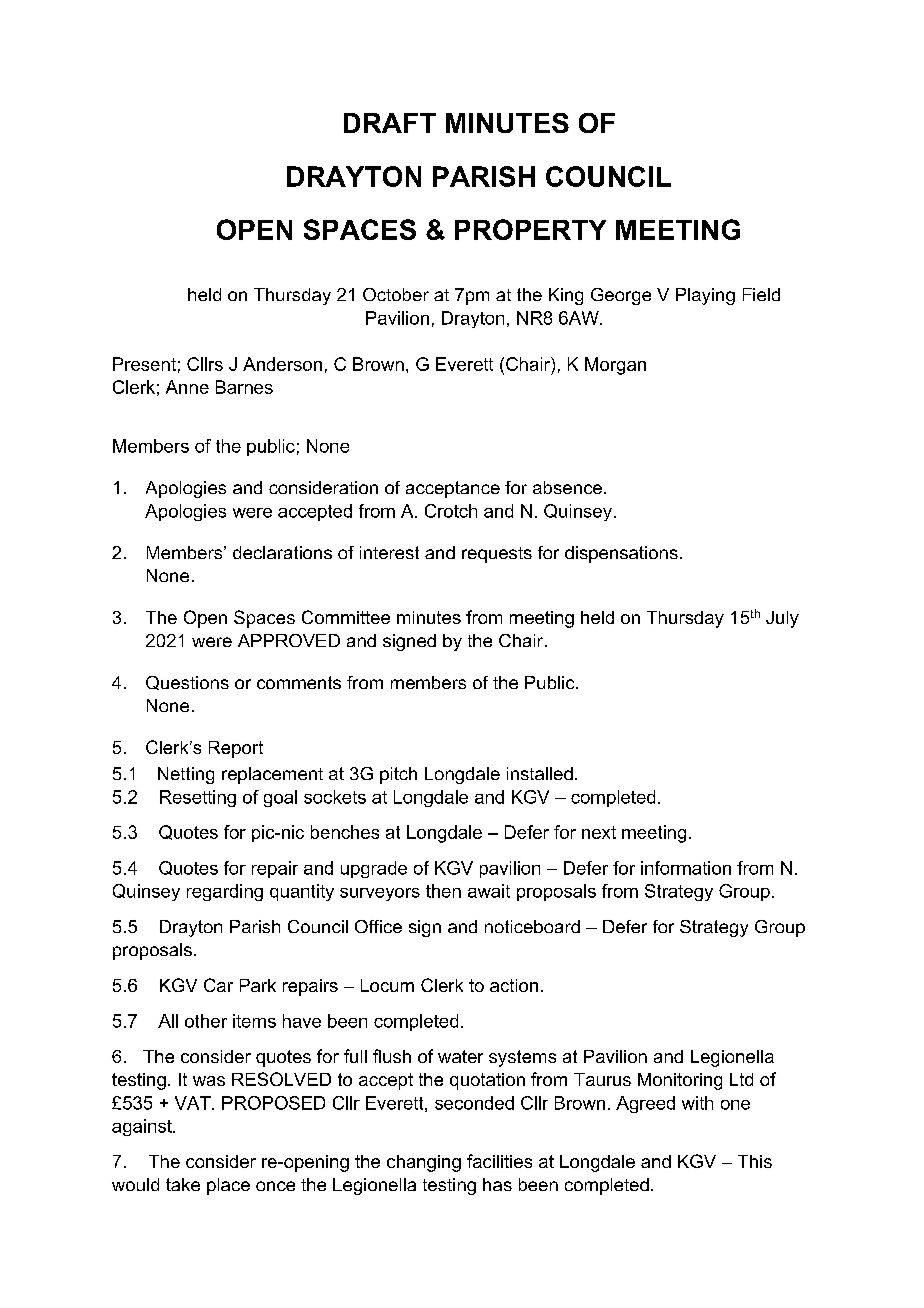 Image resolution: width=924 pixels, height=1308 pixels. I want to click on Questions, so click(187, 683).
